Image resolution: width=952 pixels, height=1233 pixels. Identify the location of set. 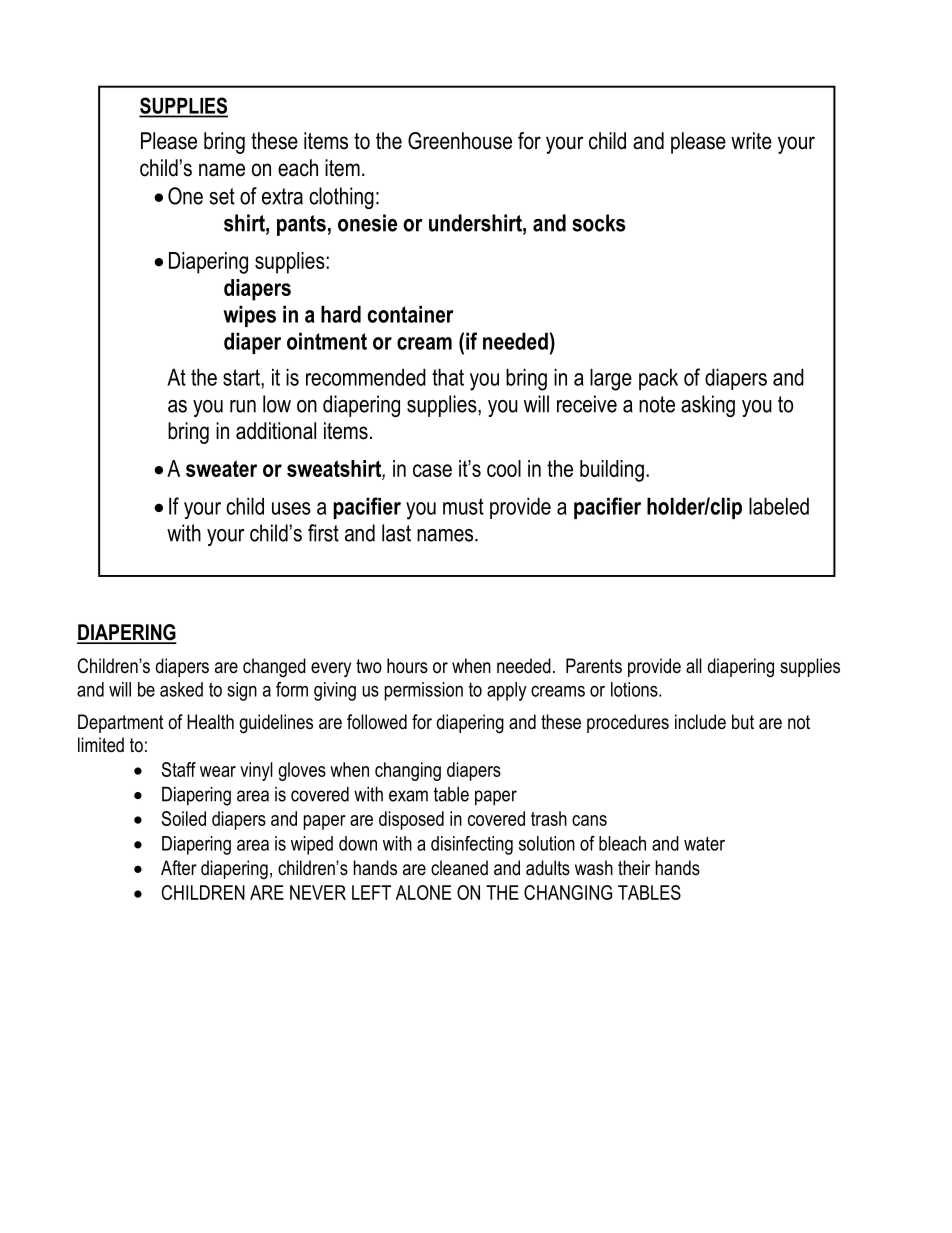
(222, 196).
